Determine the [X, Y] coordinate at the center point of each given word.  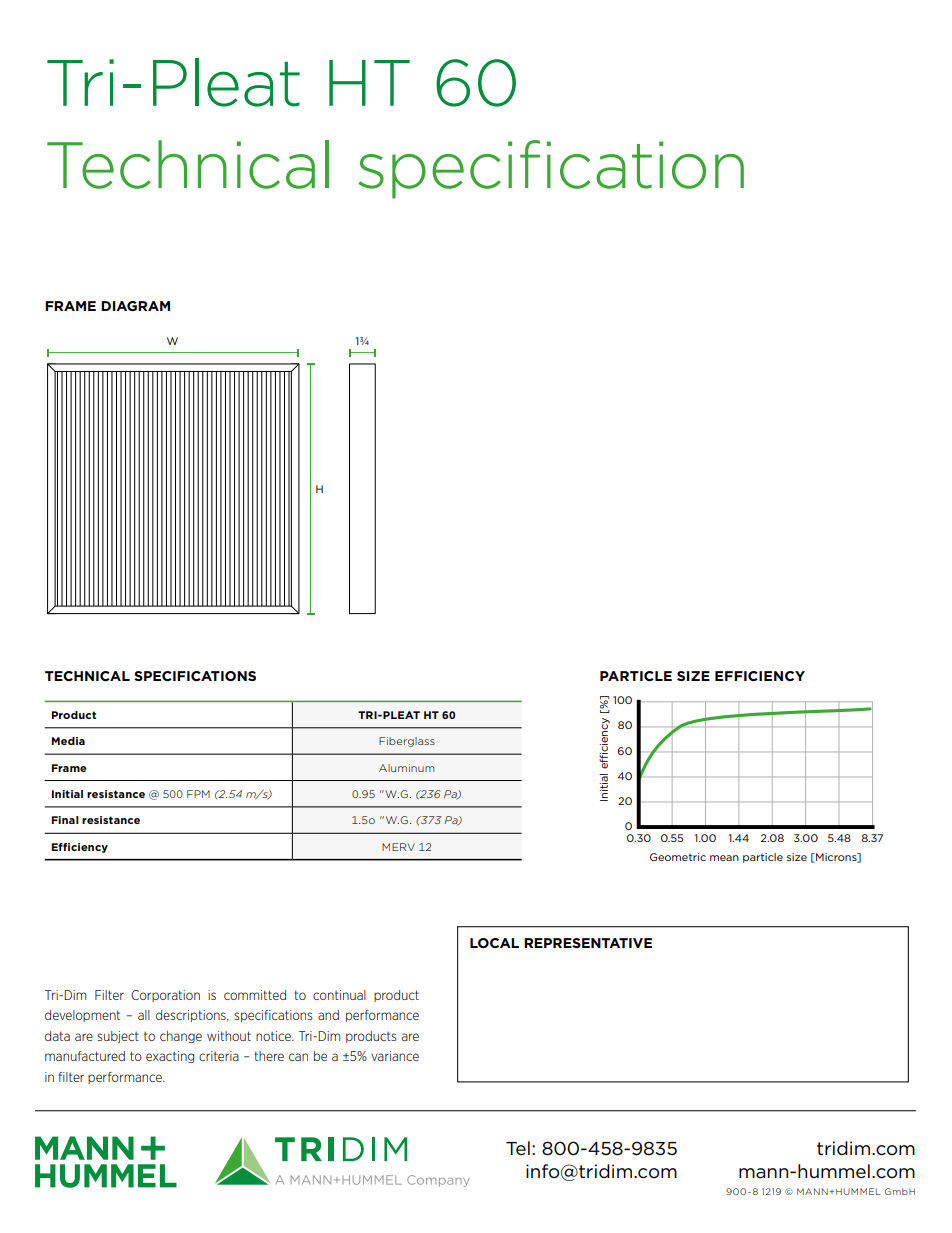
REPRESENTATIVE [588, 943]
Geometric [678, 857]
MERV [398, 847]
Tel [518, 1148]
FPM [198, 794]
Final [65, 820]
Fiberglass [407, 742]
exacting [170, 1057]
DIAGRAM [135, 306]
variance [395, 1056]
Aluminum [406, 768]
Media [68, 741]
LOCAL [494, 943]
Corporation [165, 996]
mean [724, 858]
